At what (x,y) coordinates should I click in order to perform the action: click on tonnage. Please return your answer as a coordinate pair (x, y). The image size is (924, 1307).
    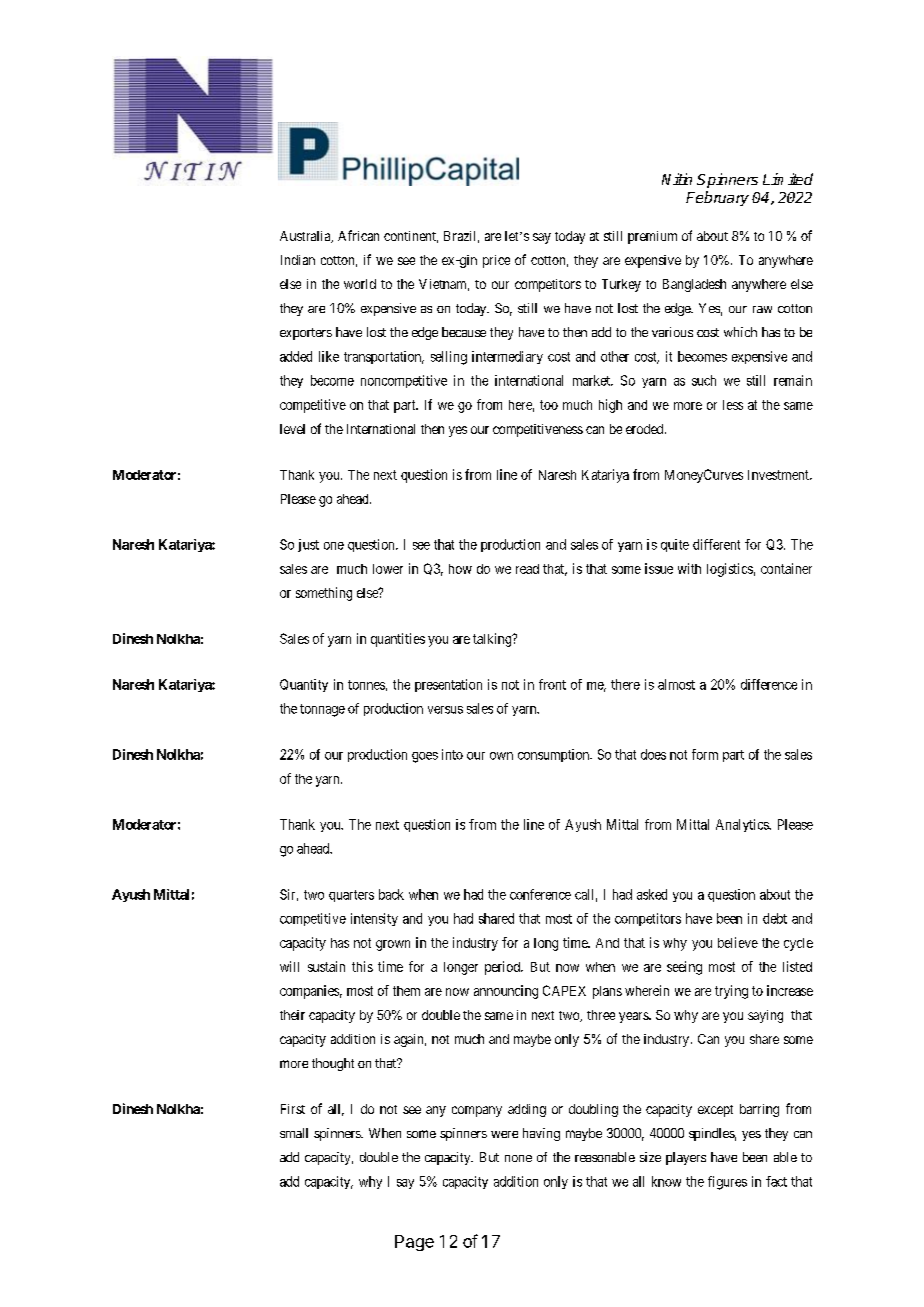
    Looking at the image, I should click on (322, 710).
